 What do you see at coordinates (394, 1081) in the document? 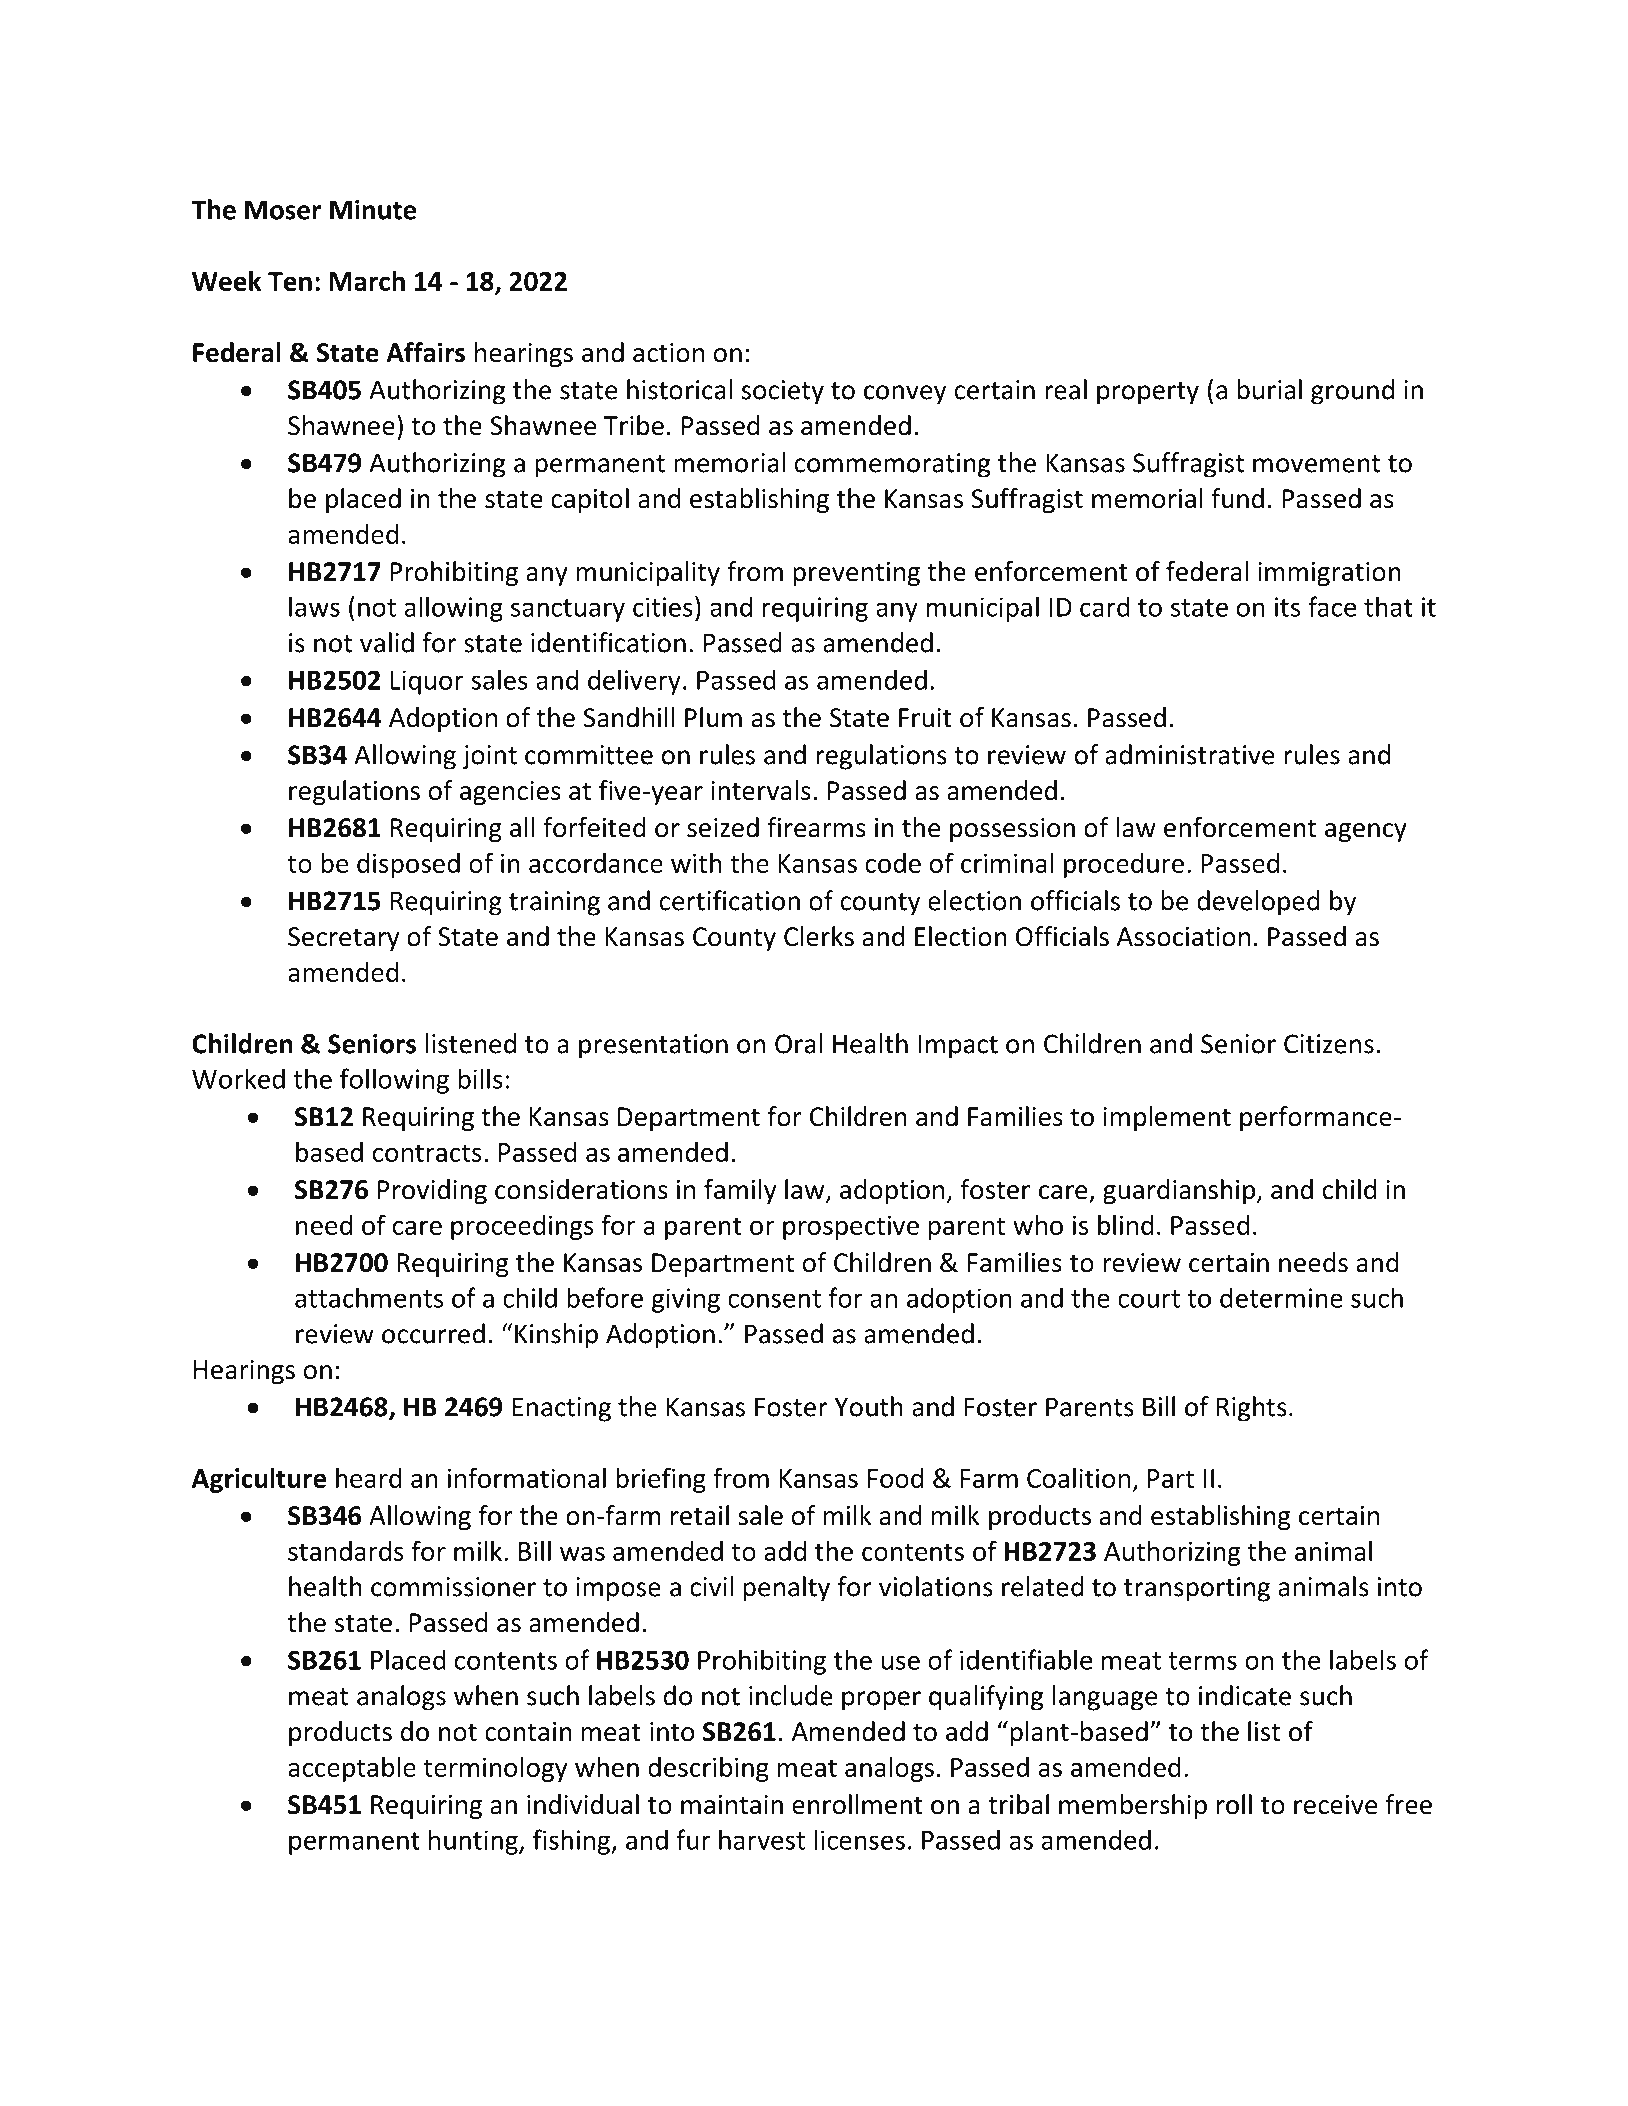
I see `following` at bounding box center [394, 1081].
